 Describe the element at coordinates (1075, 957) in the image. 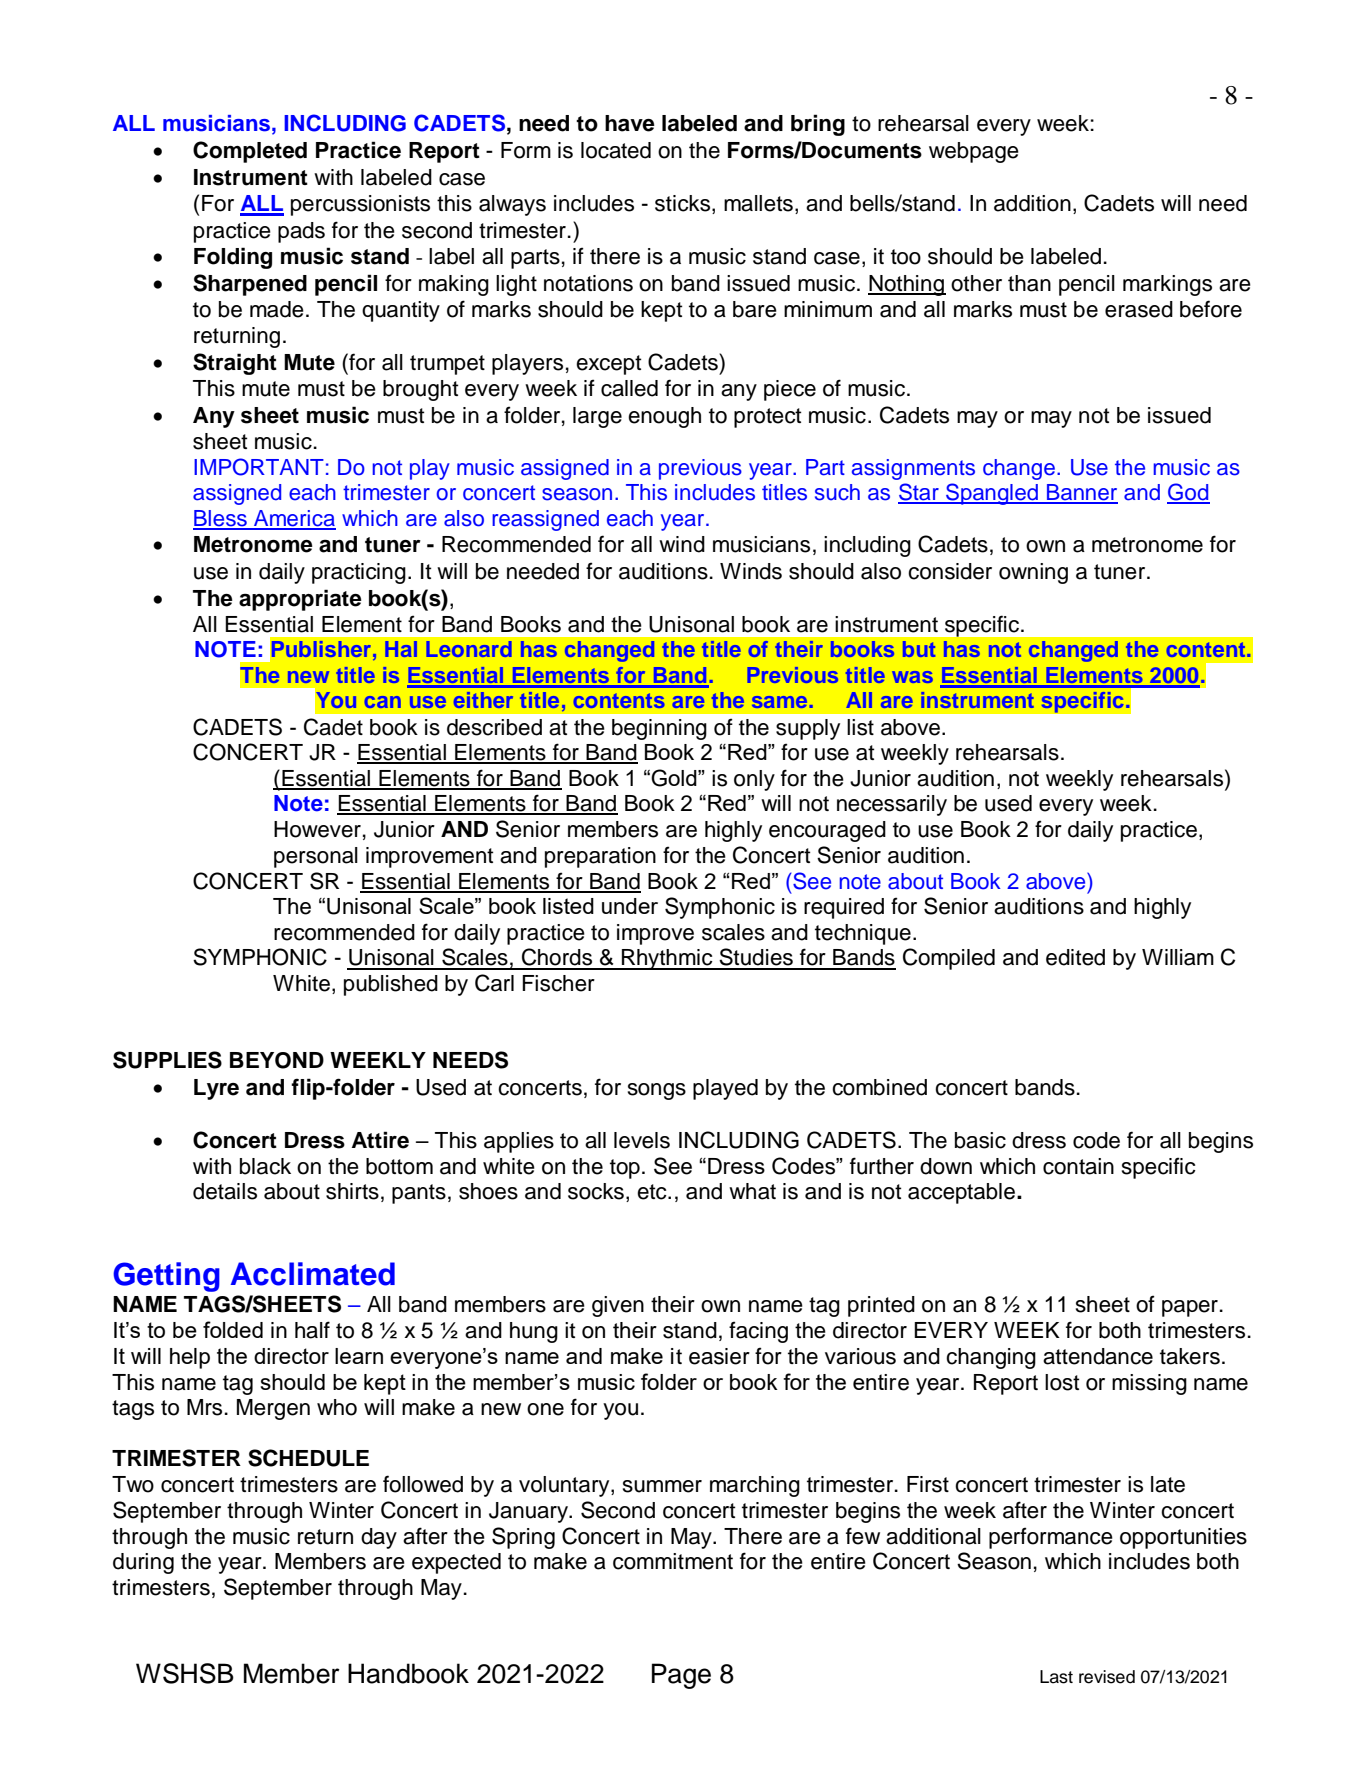

I see `edited` at that location.
